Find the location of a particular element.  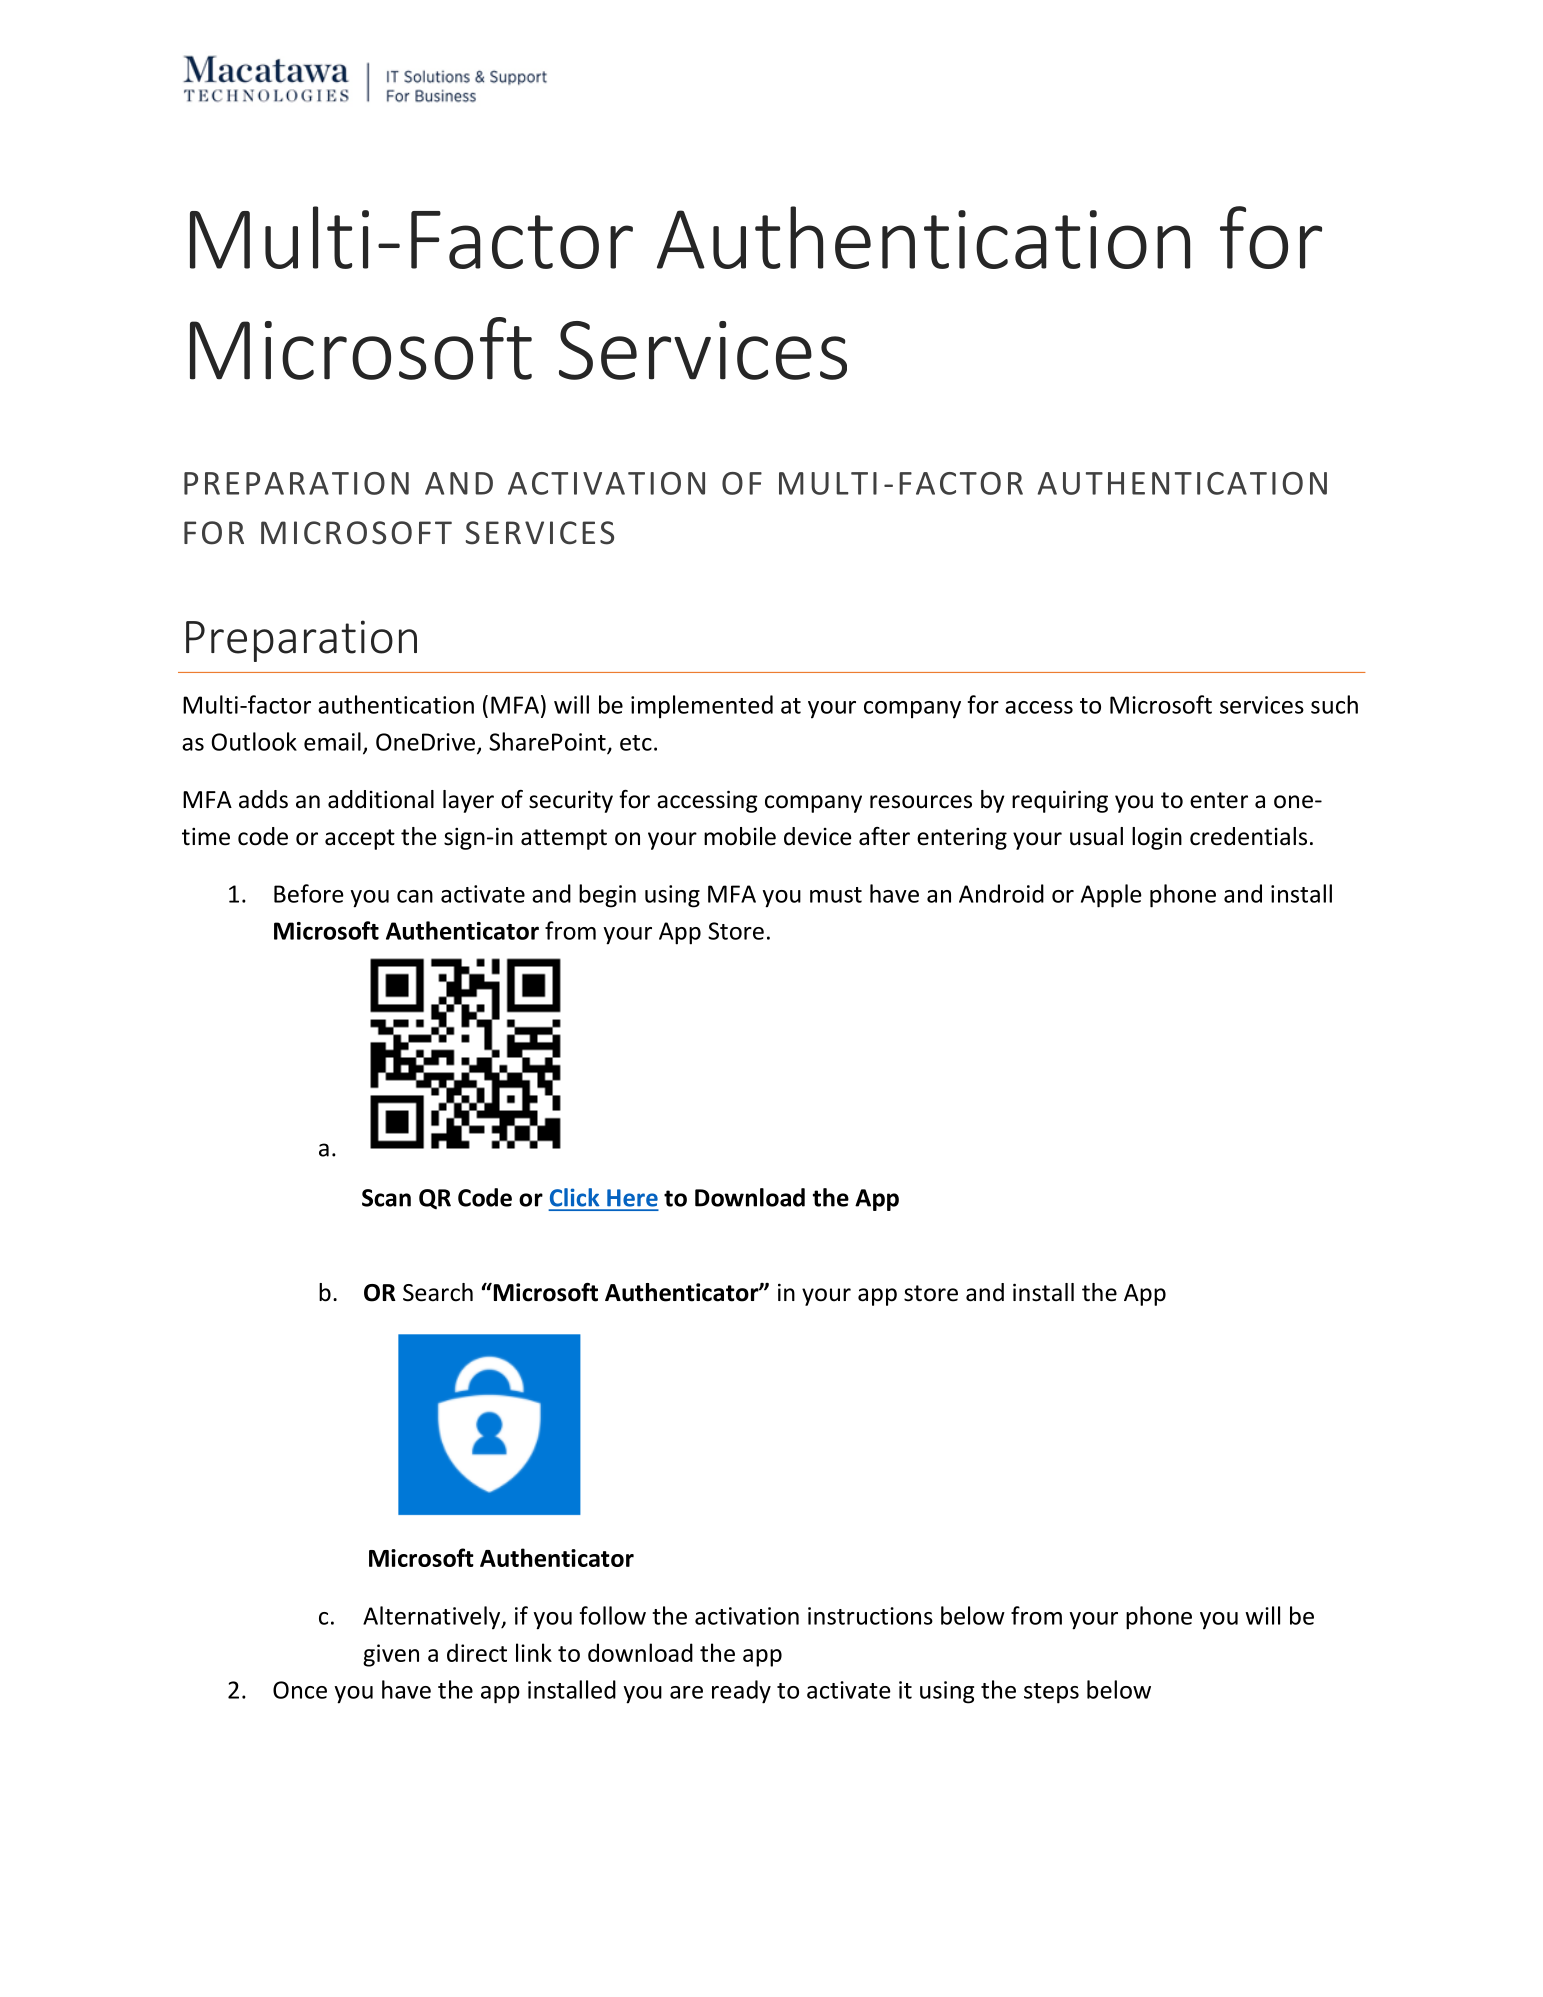

such is located at coordinates (1334, 704).
